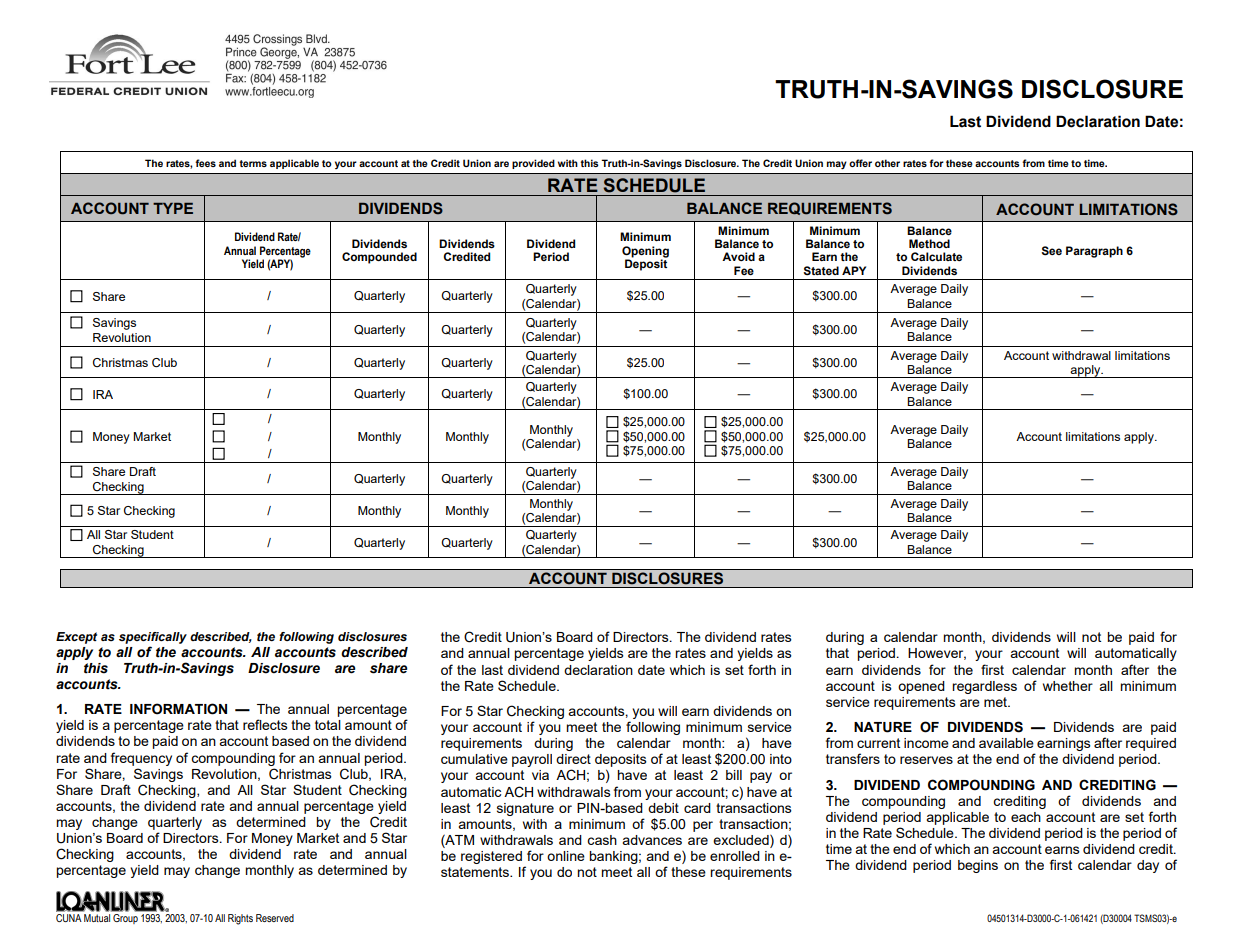 This document has height=952, width=1233. What do you see at coordinates (566, 856) in the document?
I see `online` at bounding box center [566, 856].
